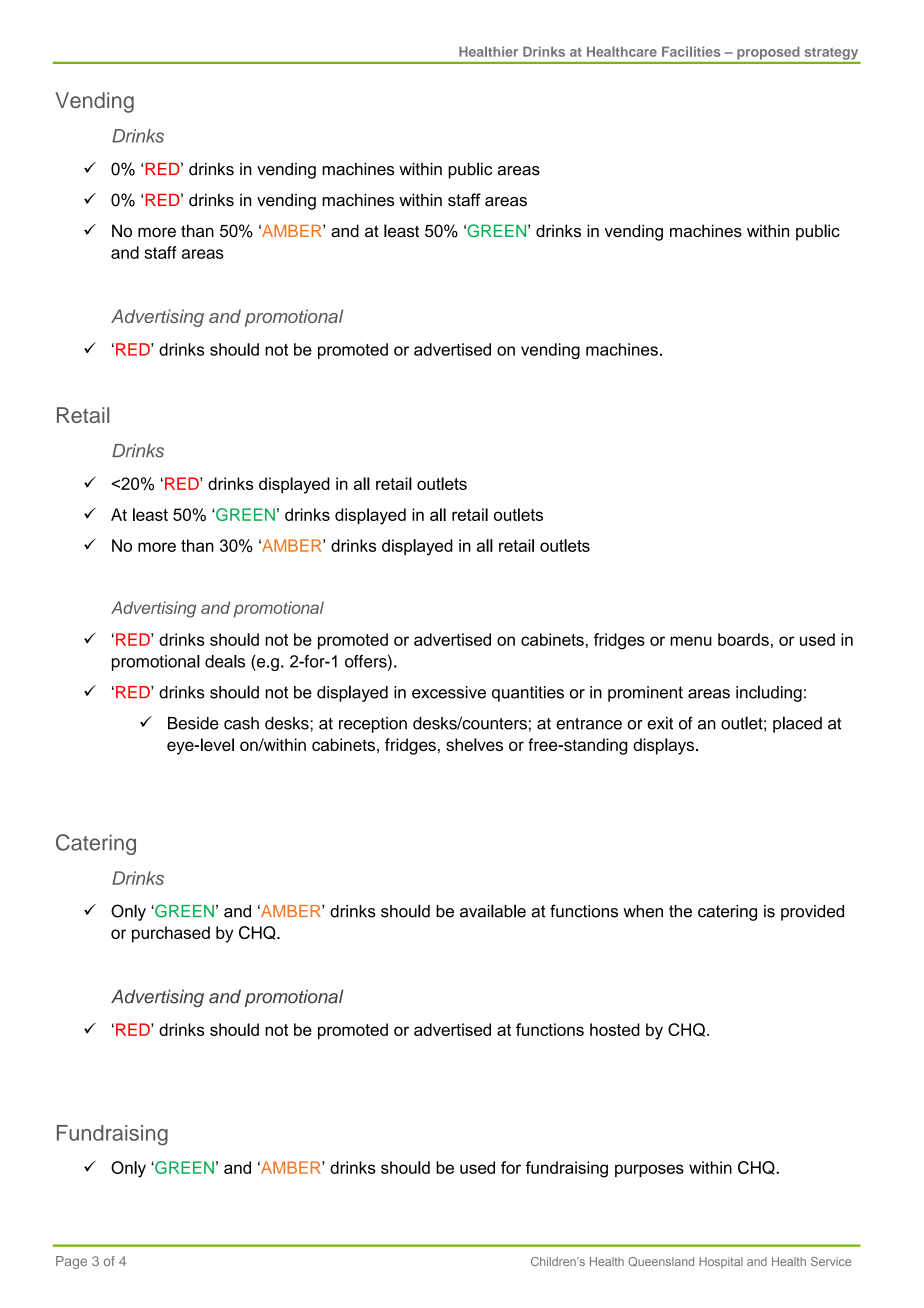 Image resolution: width=924 pixels, height=1308 pixels. I want to click on deals, so click(225, 661).
